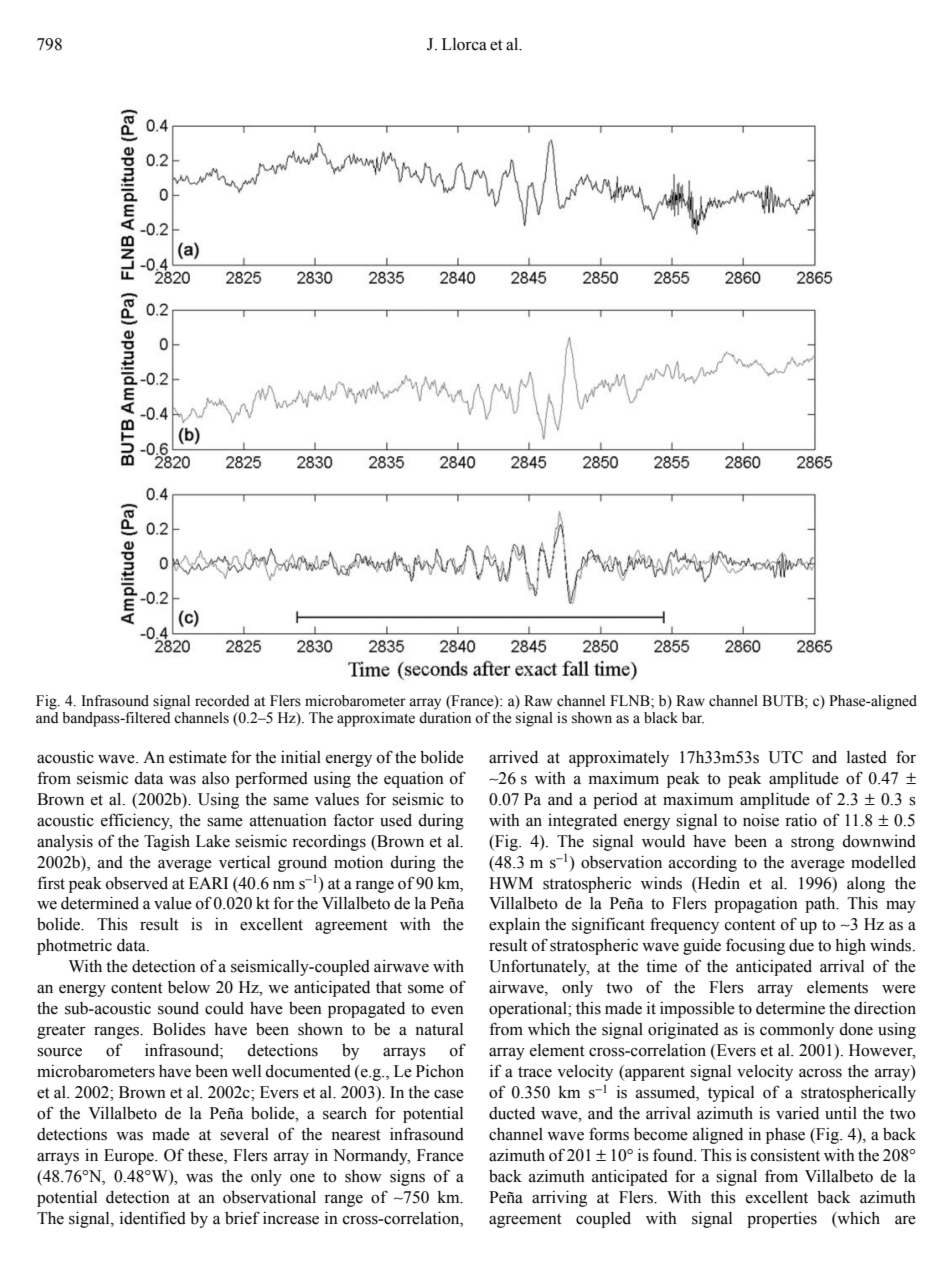 Image resolution: width=952 pixels, height=1283 pixels. I want to click on case, so click(449, 1094).
